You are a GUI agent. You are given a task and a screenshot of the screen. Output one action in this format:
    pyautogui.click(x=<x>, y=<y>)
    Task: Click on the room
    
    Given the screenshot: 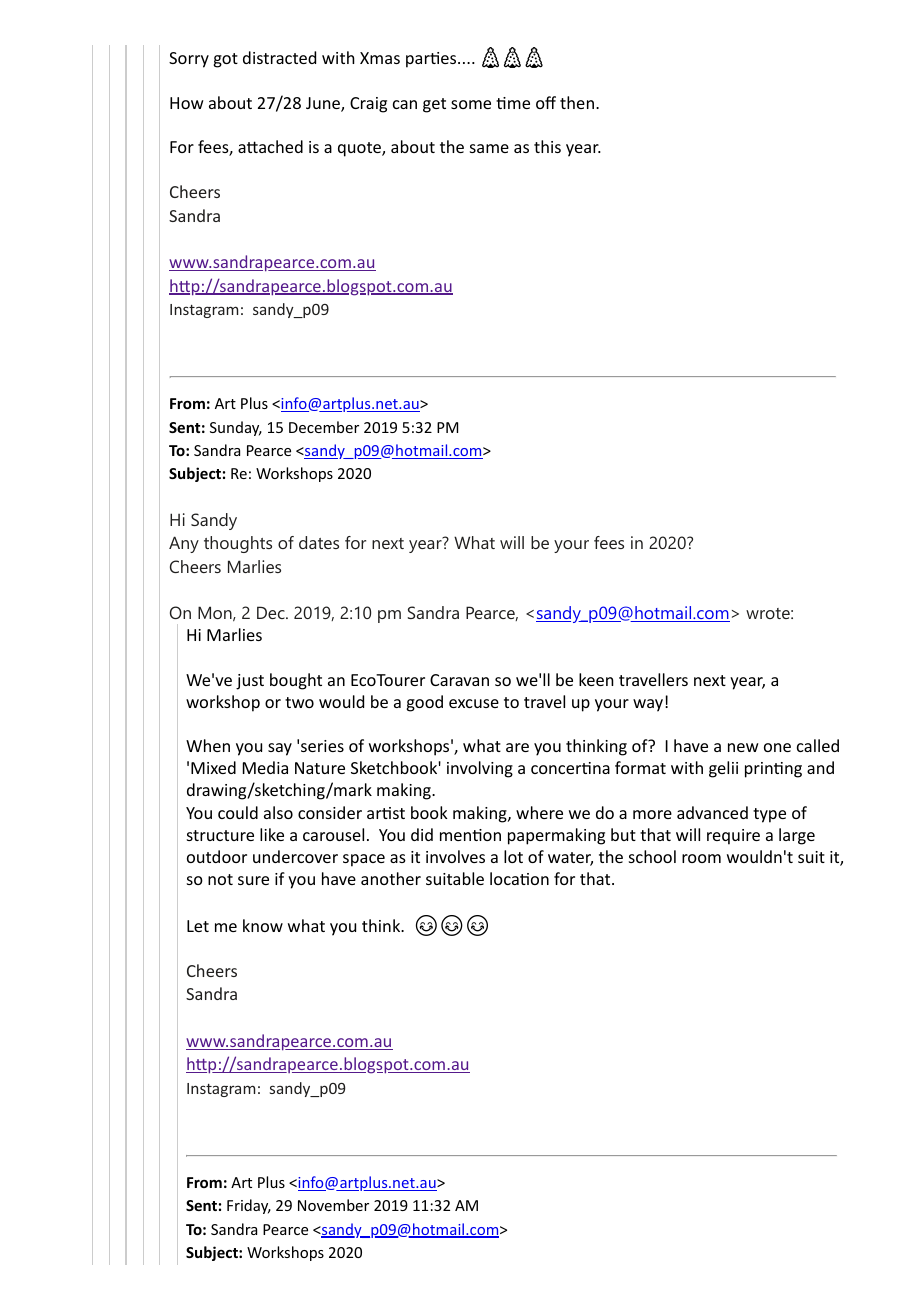 What is the action you would take?
    pyautogui.click(x=701, y=858)
